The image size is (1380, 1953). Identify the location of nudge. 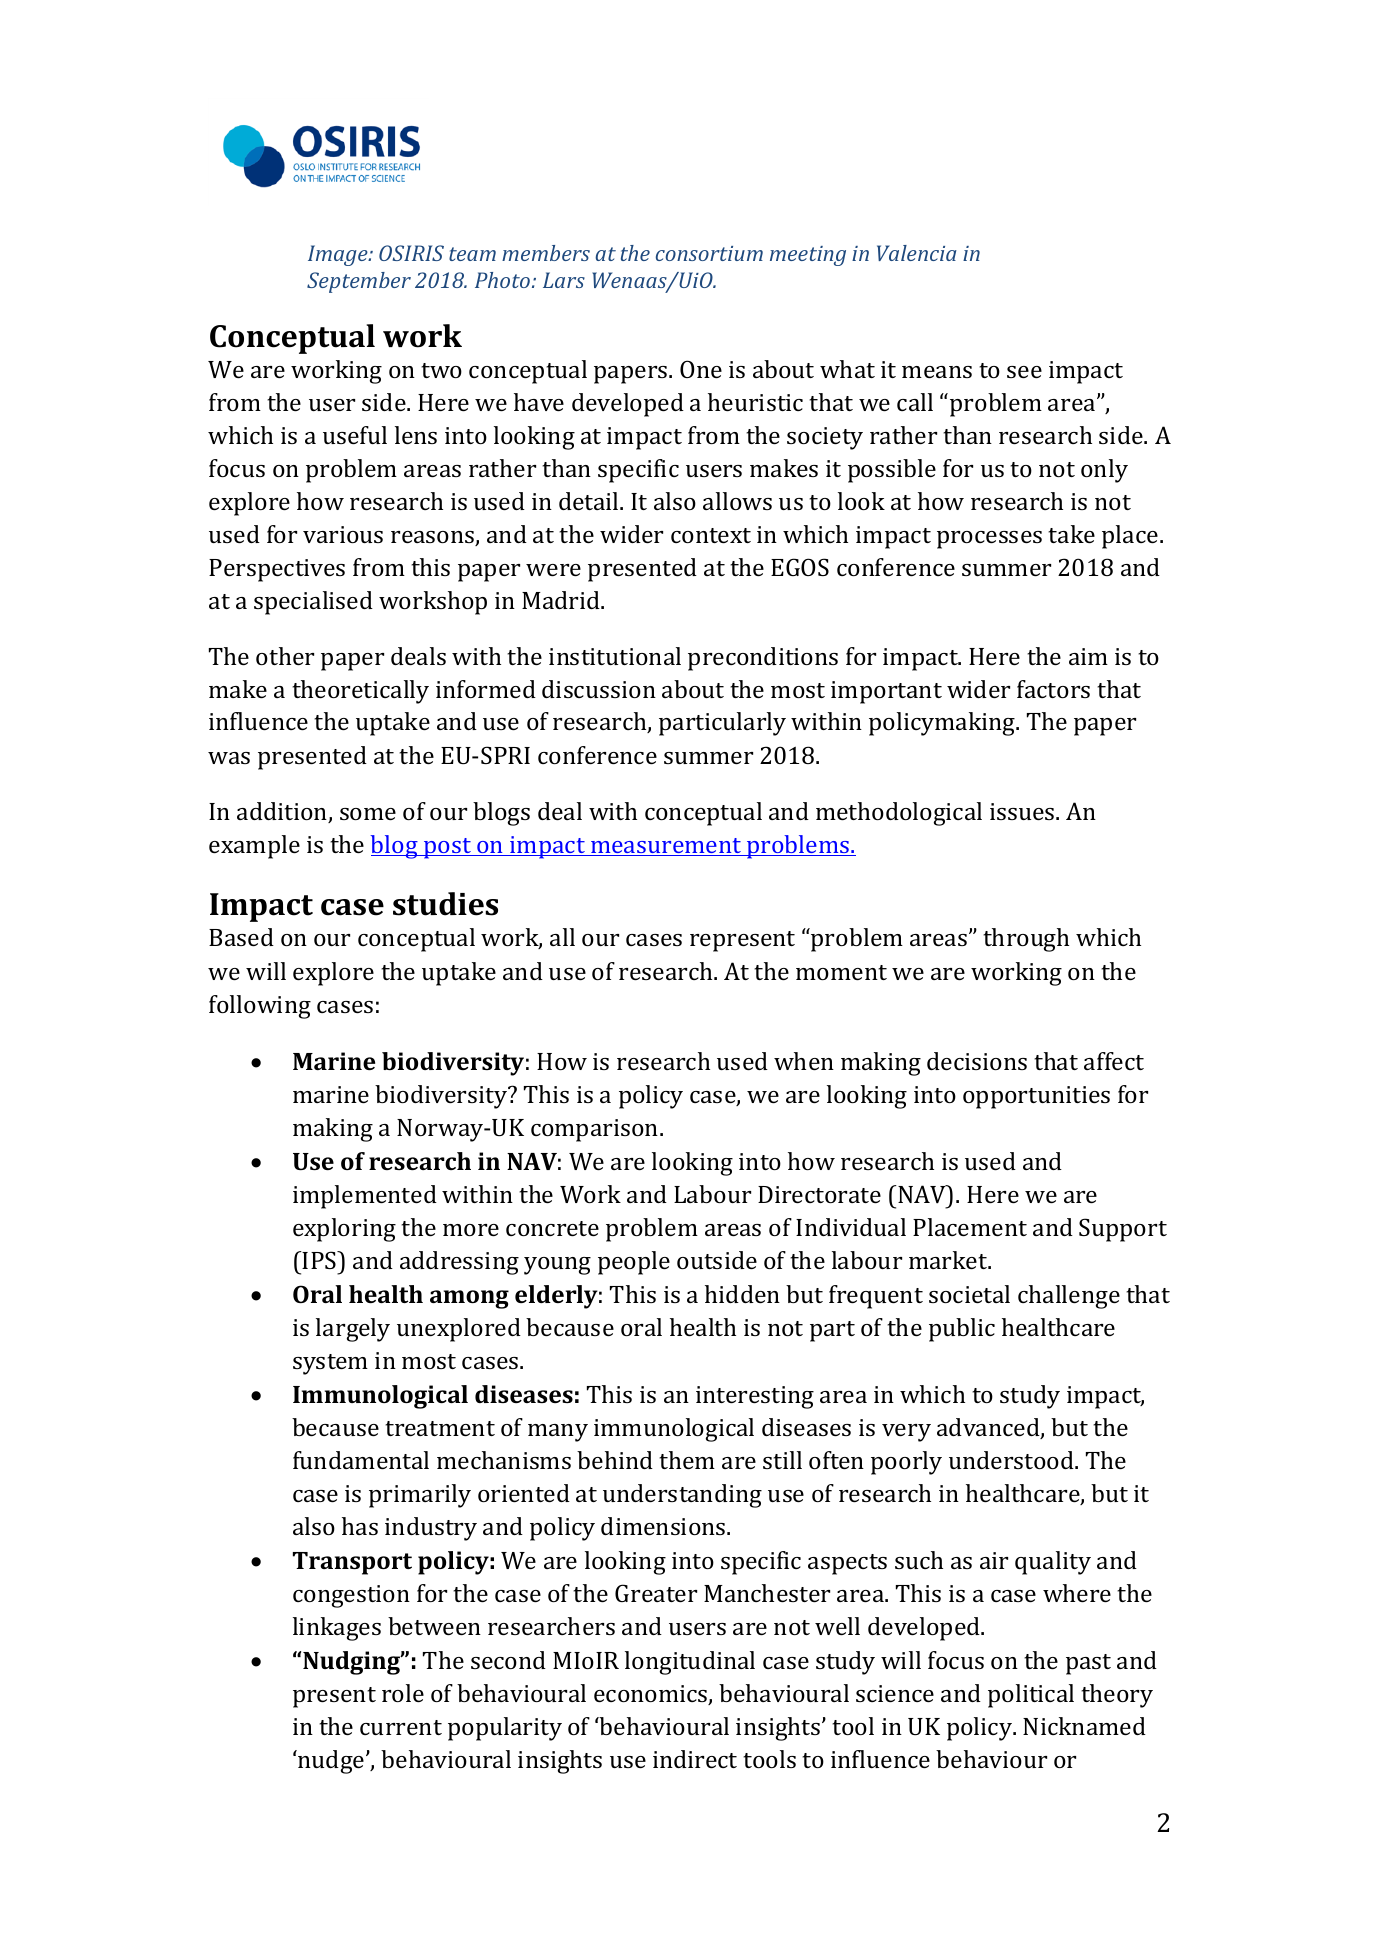
(331, 1762).
